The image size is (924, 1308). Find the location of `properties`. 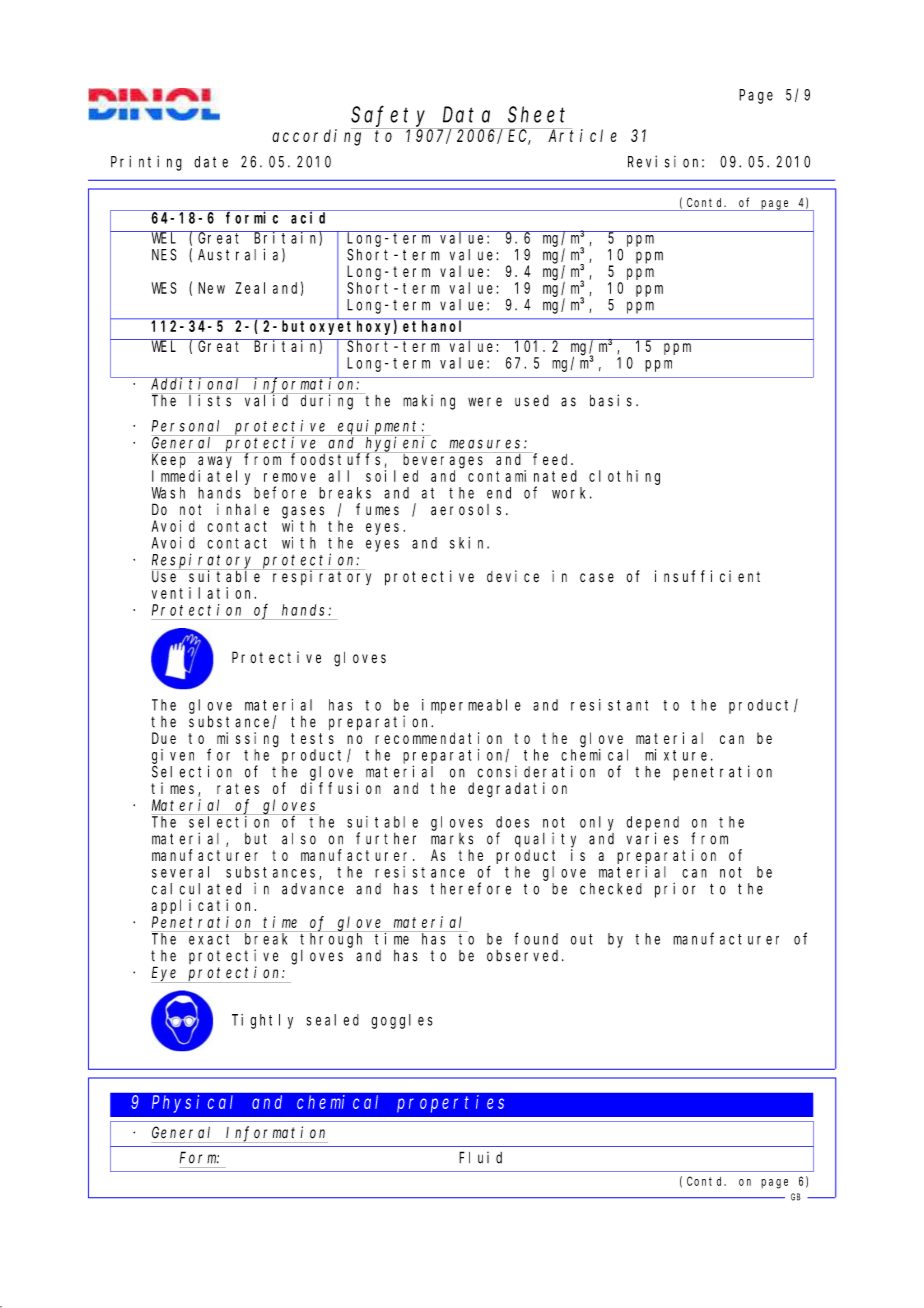

properties is located at coordinates (450, 1104).
